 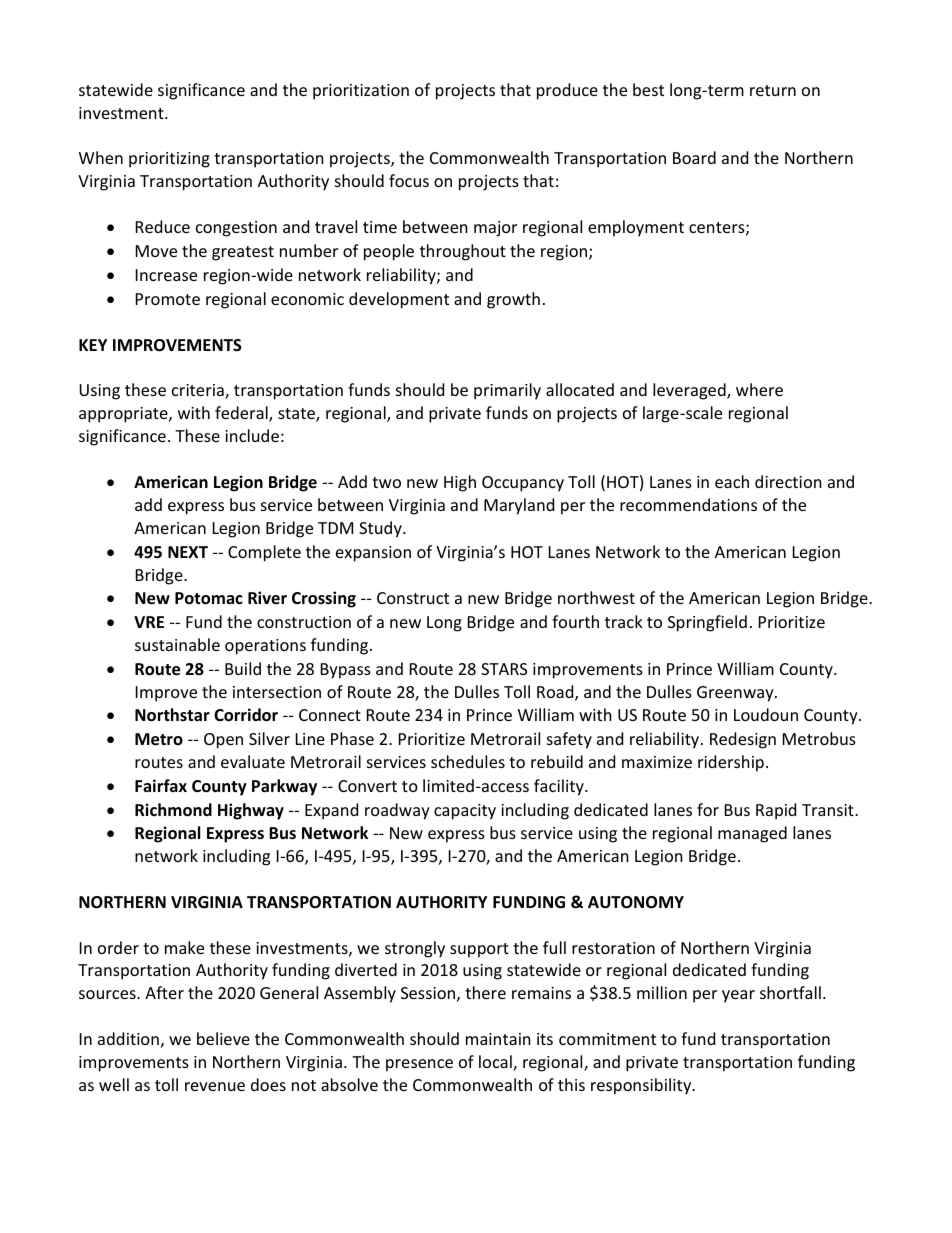 I want to click on capacity, so click(x=465, y=812).
